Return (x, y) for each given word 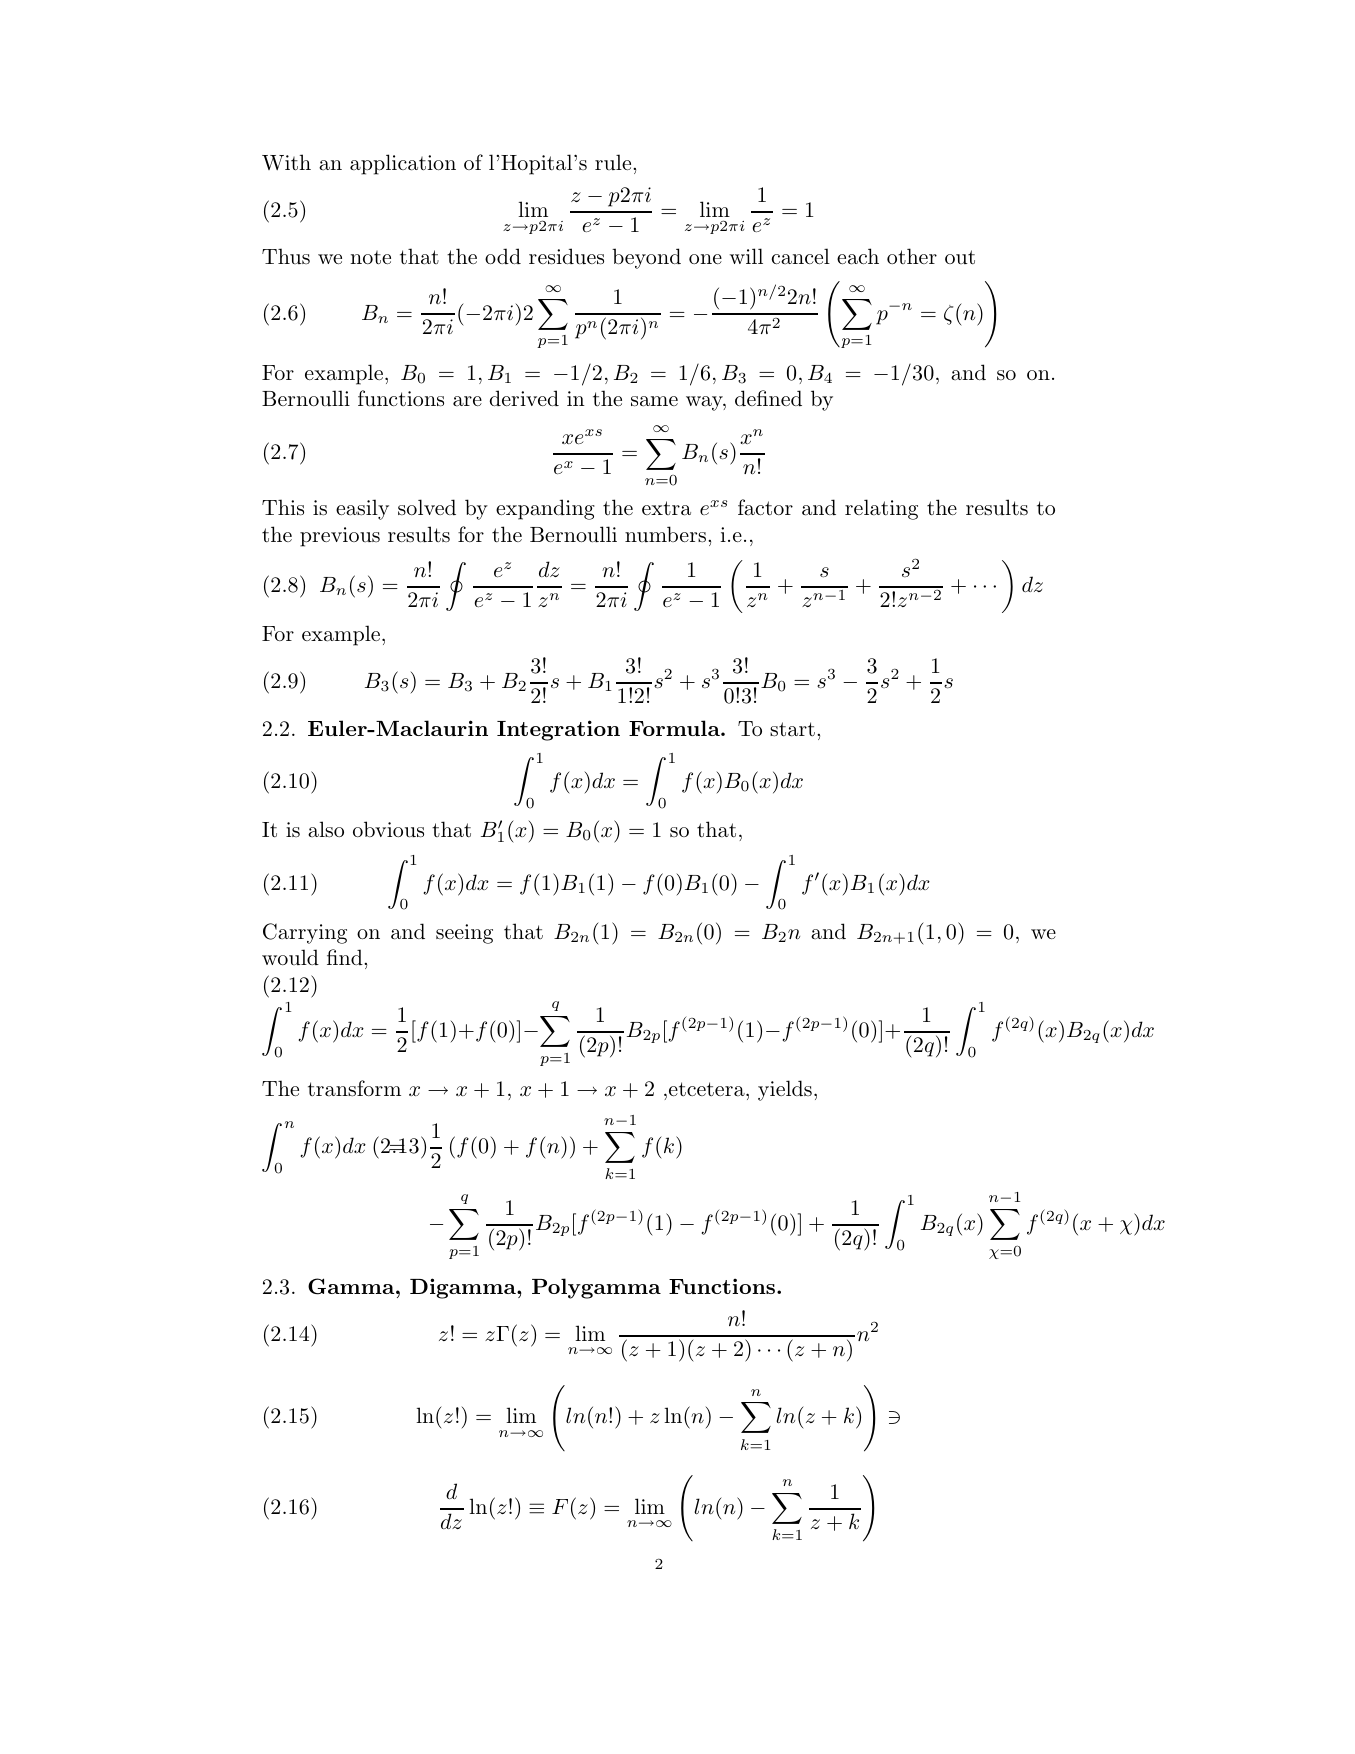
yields (785, 1090)
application (403, 164)
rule (614, 162)
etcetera (708, 1089)
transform (354, 1088)
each (858, 256)
